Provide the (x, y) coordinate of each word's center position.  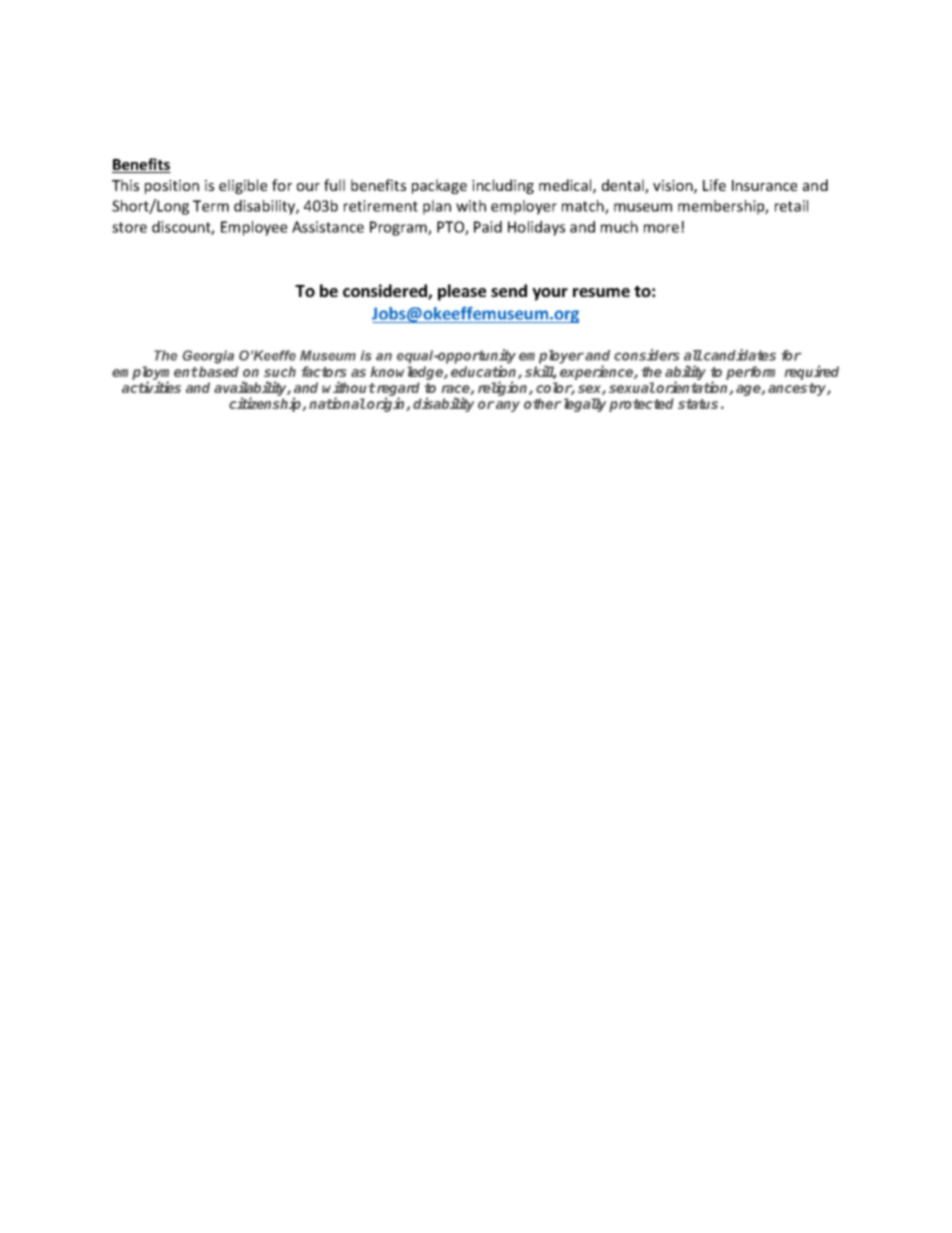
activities (151, 387)
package (439, 186)
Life (714, 185)
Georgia (208, 357)
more (663, 228)
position (172, 187)
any (508, 406)
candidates (739, 355)
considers (647, 355)
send (509, 290)
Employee (254, 228)
